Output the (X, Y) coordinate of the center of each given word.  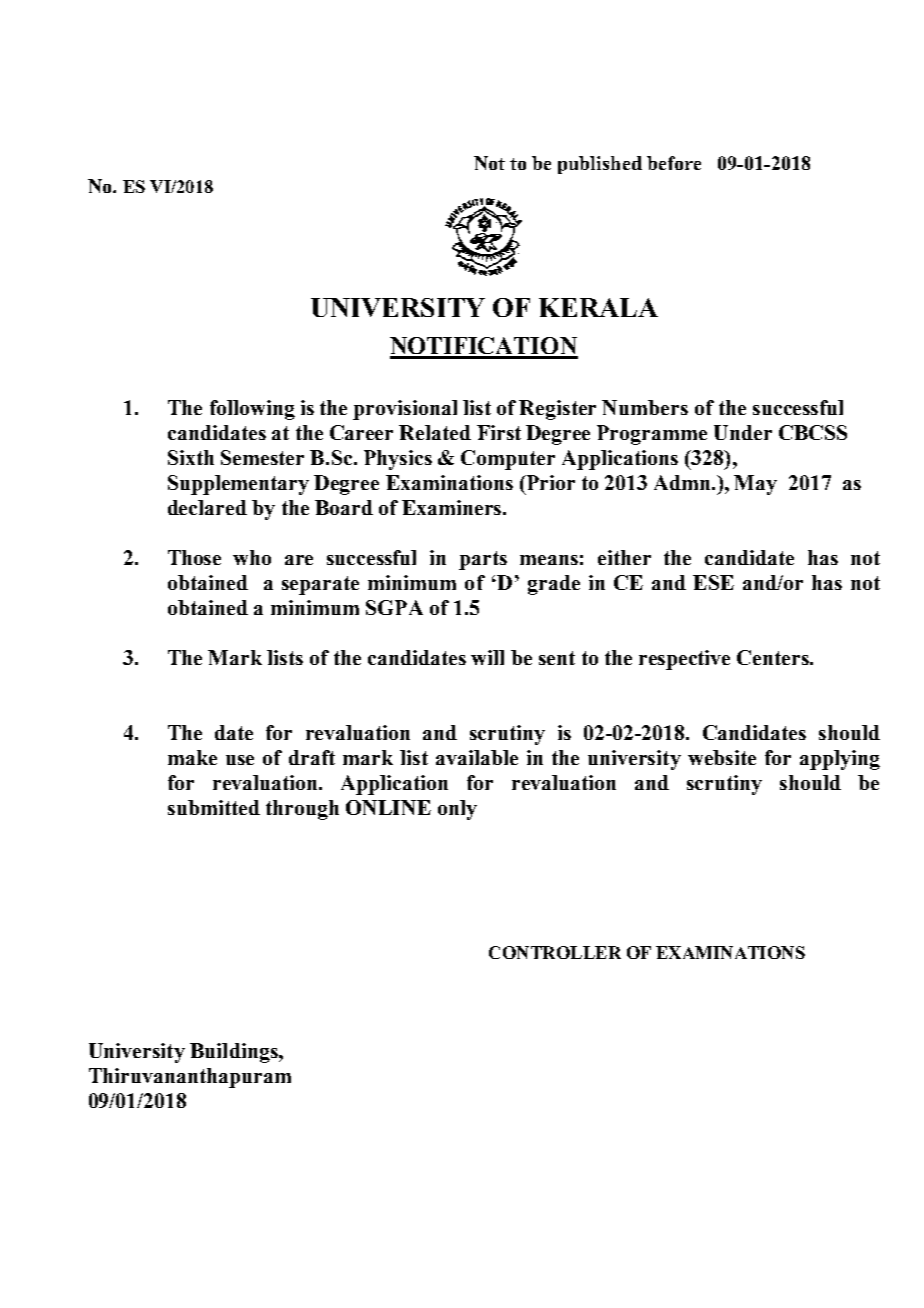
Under (743, 432)
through (302, 810)
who (252, 557)
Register (557, 410)
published (600, 165)
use (240, 760)
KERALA (598, 307)
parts (483, 560)
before (674, 163)
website (722, 757)
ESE (713, 582)
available (477, 757)
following (252, 410)
